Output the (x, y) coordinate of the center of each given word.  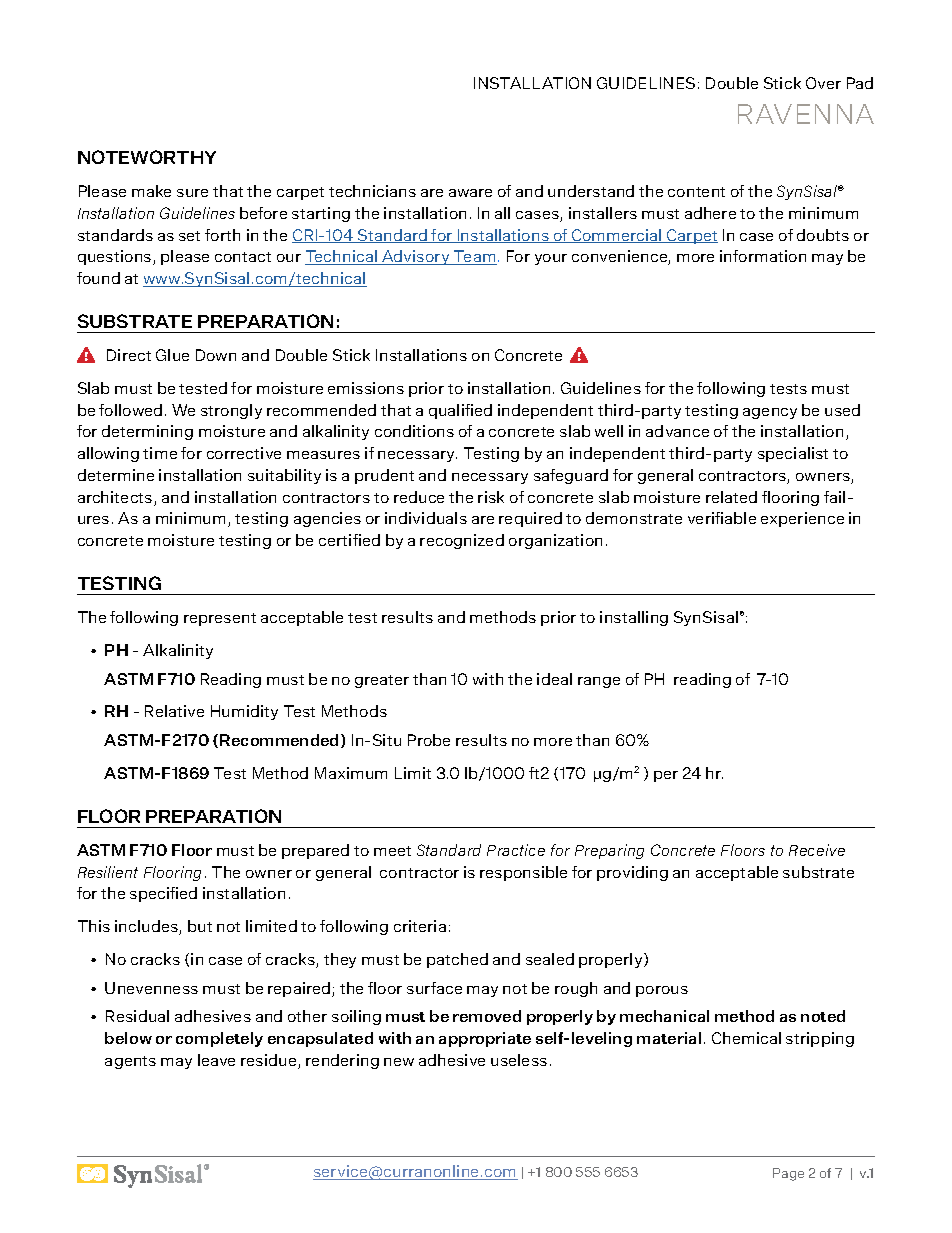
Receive (817, 850)
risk (491, 497)
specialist (793, 454)
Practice (516, 850)
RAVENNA (806, 114)
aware (470, 193)
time (160, 453)
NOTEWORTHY (147, 157)
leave (216, 1060)
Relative (174, 711)
